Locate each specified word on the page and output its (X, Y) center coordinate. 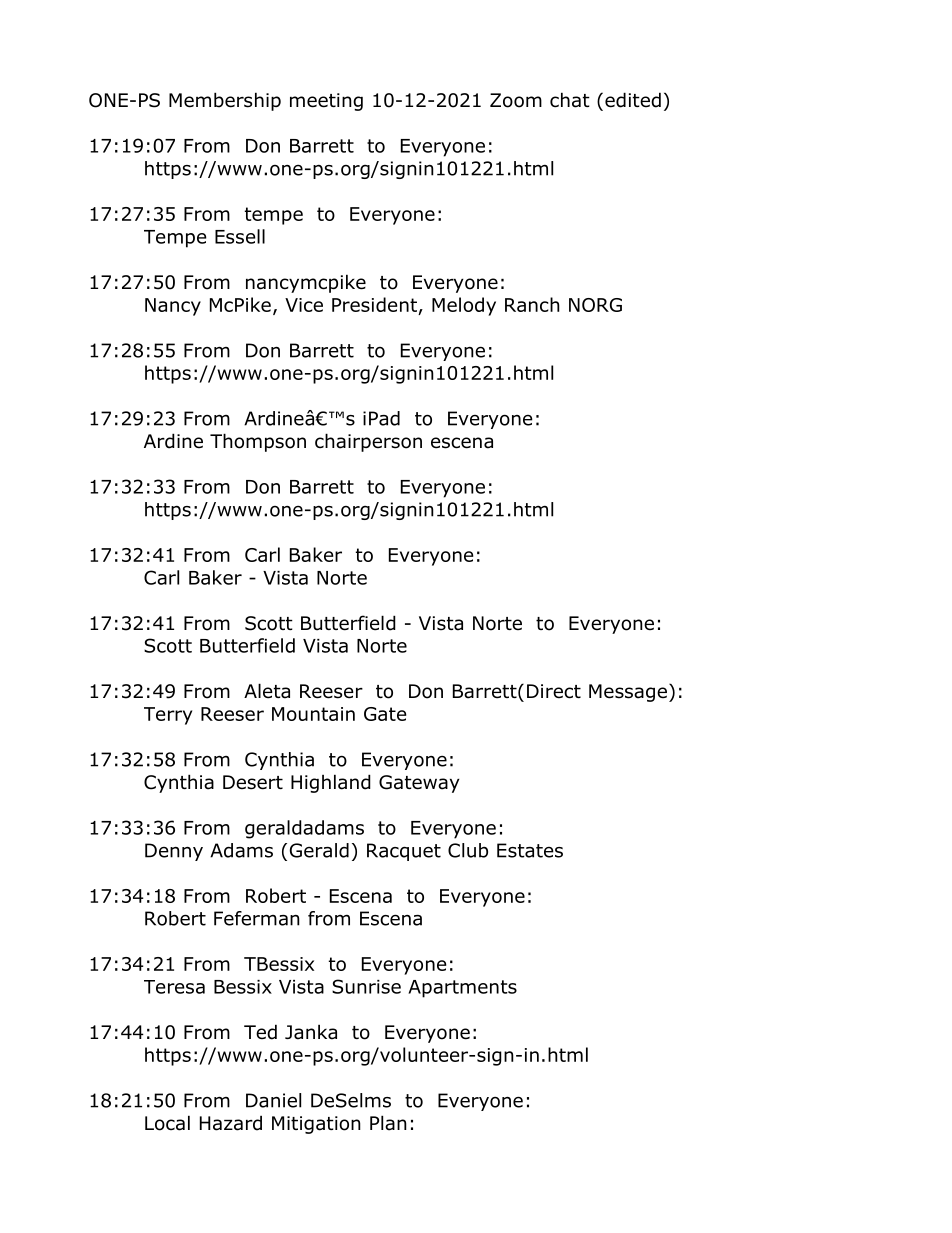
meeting (326, 102)
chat (570, 100)
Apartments (462, 989)
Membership (225, 101)
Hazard (231, 1123)
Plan (388, 1123)
